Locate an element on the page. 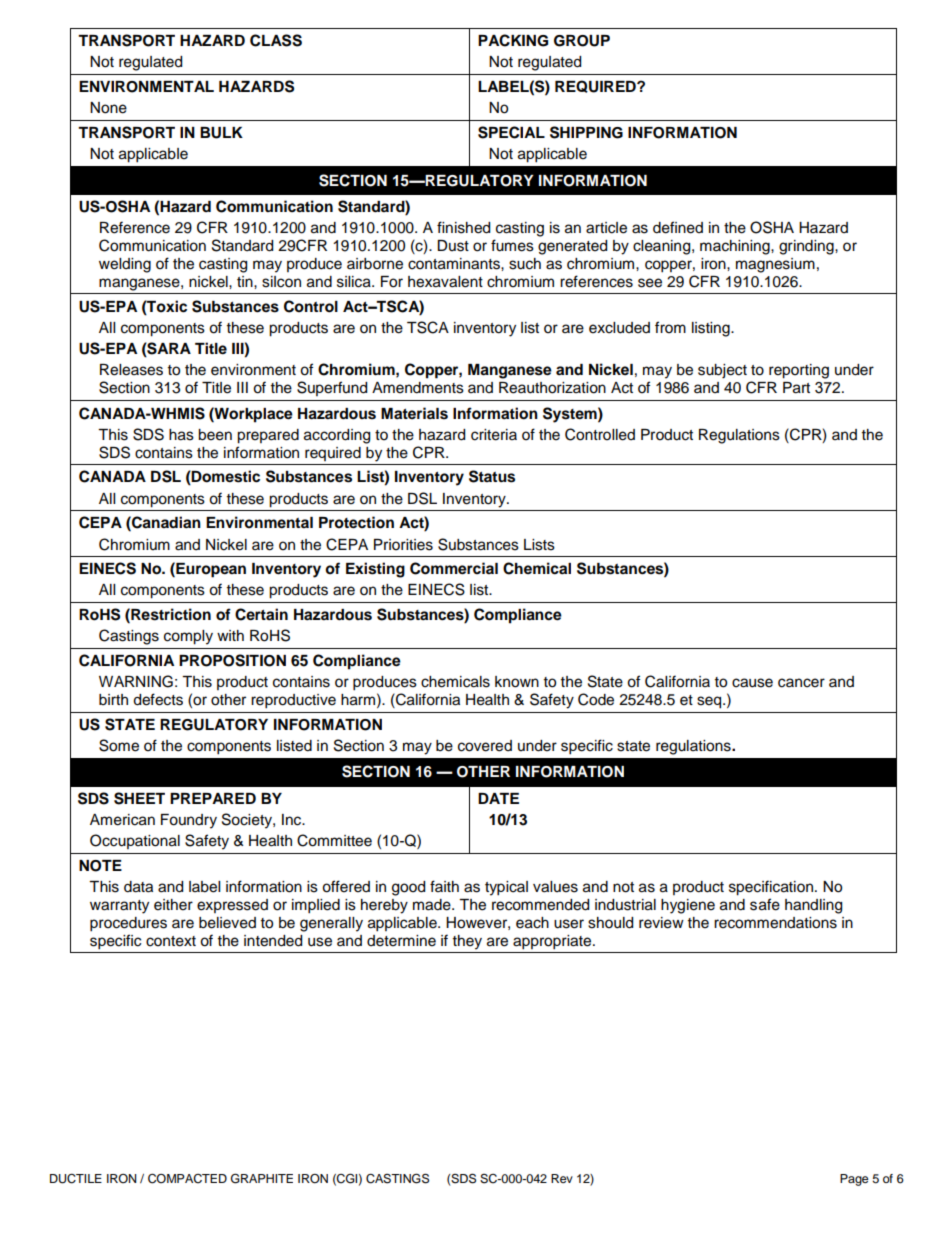  Commercial is located at coordinates (454, 568).
